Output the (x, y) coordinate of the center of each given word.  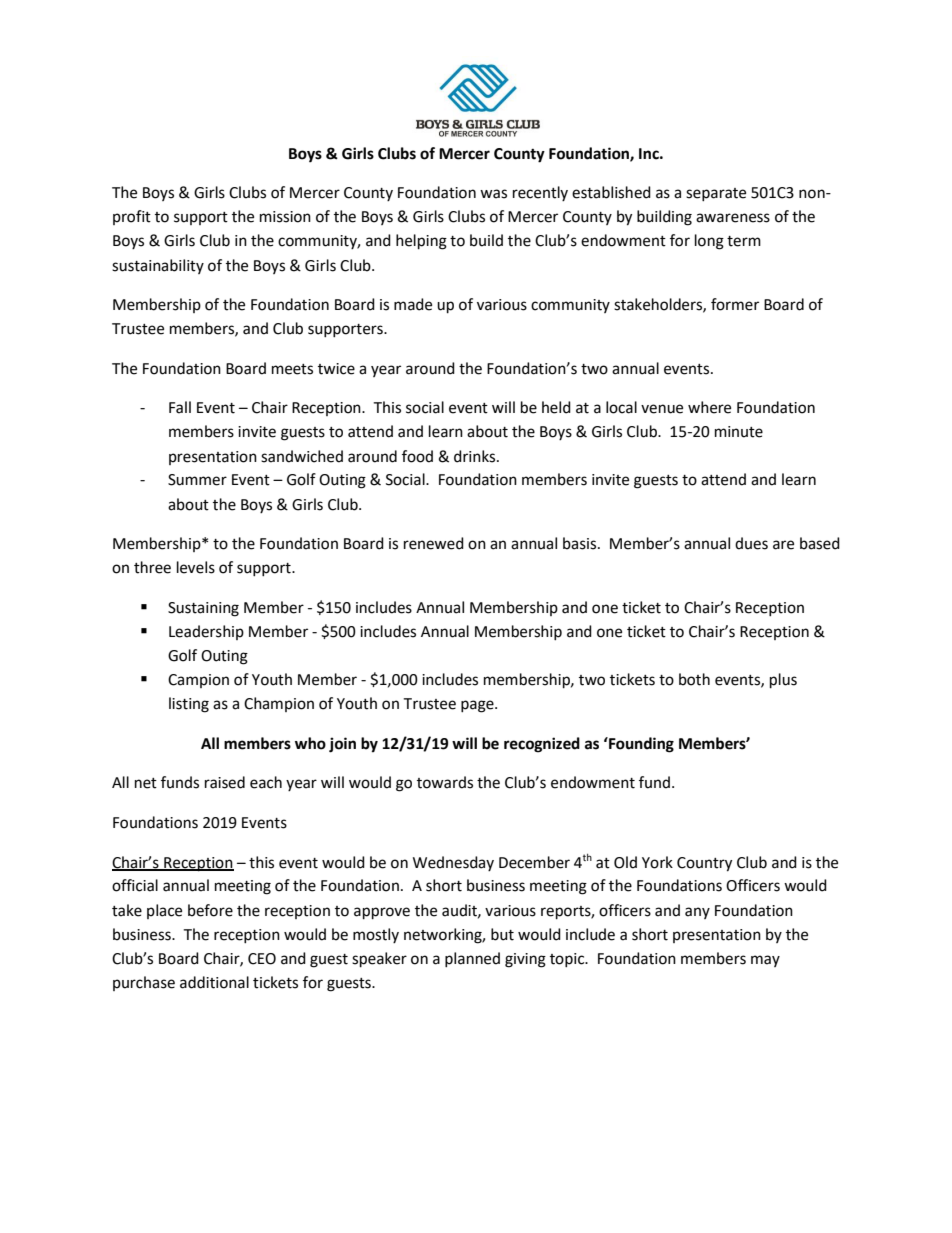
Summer (197, 480)
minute (739, 432)
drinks (476, 456)
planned (472, 959)
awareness (733, 218)
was (493, 194)
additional (214, 982)
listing (189, 705)
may (765, 961)
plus (783, 681)
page (478, 706)
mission (285, 217)
